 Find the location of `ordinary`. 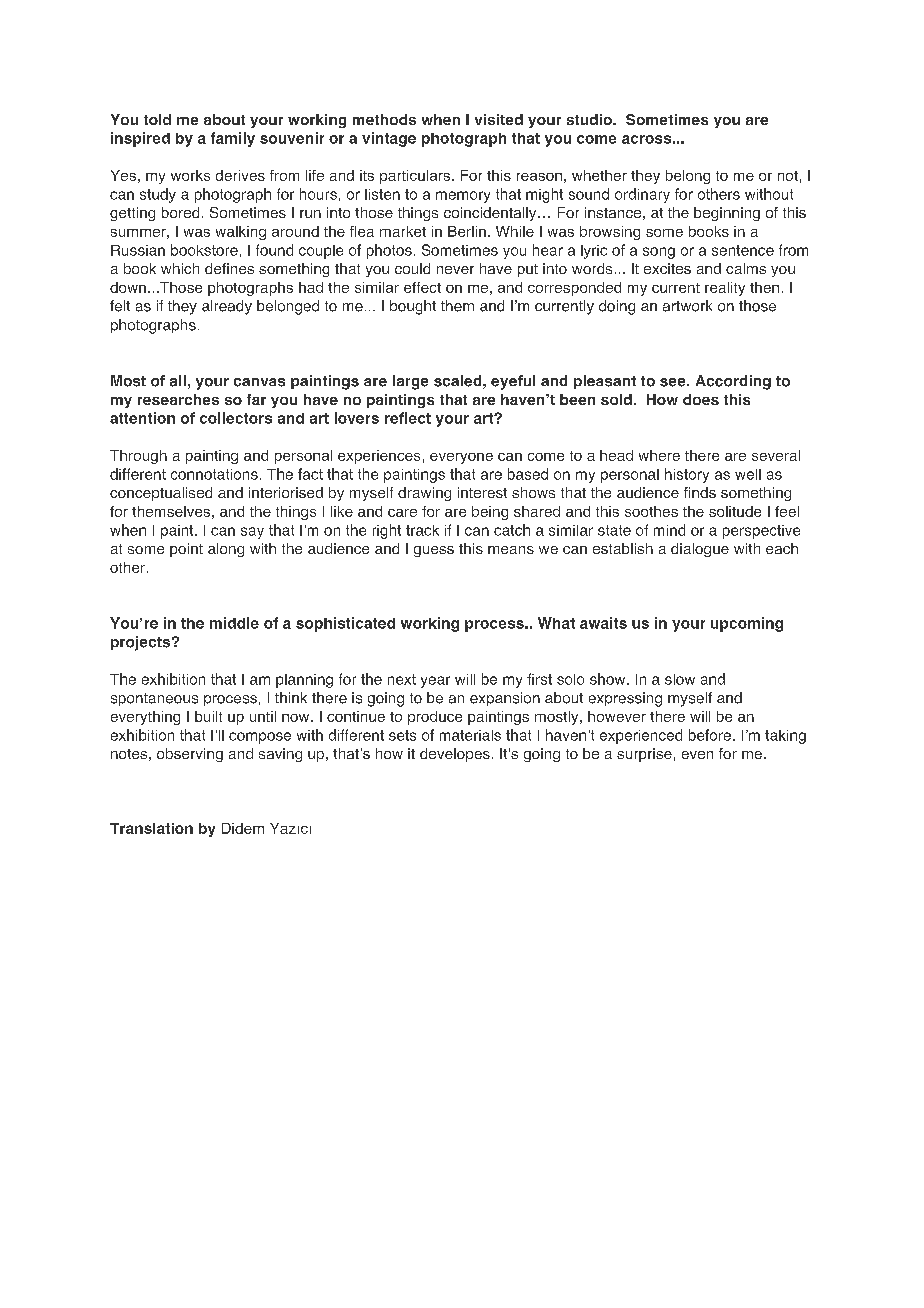

ordinary is located at coordinates (642, 195).
